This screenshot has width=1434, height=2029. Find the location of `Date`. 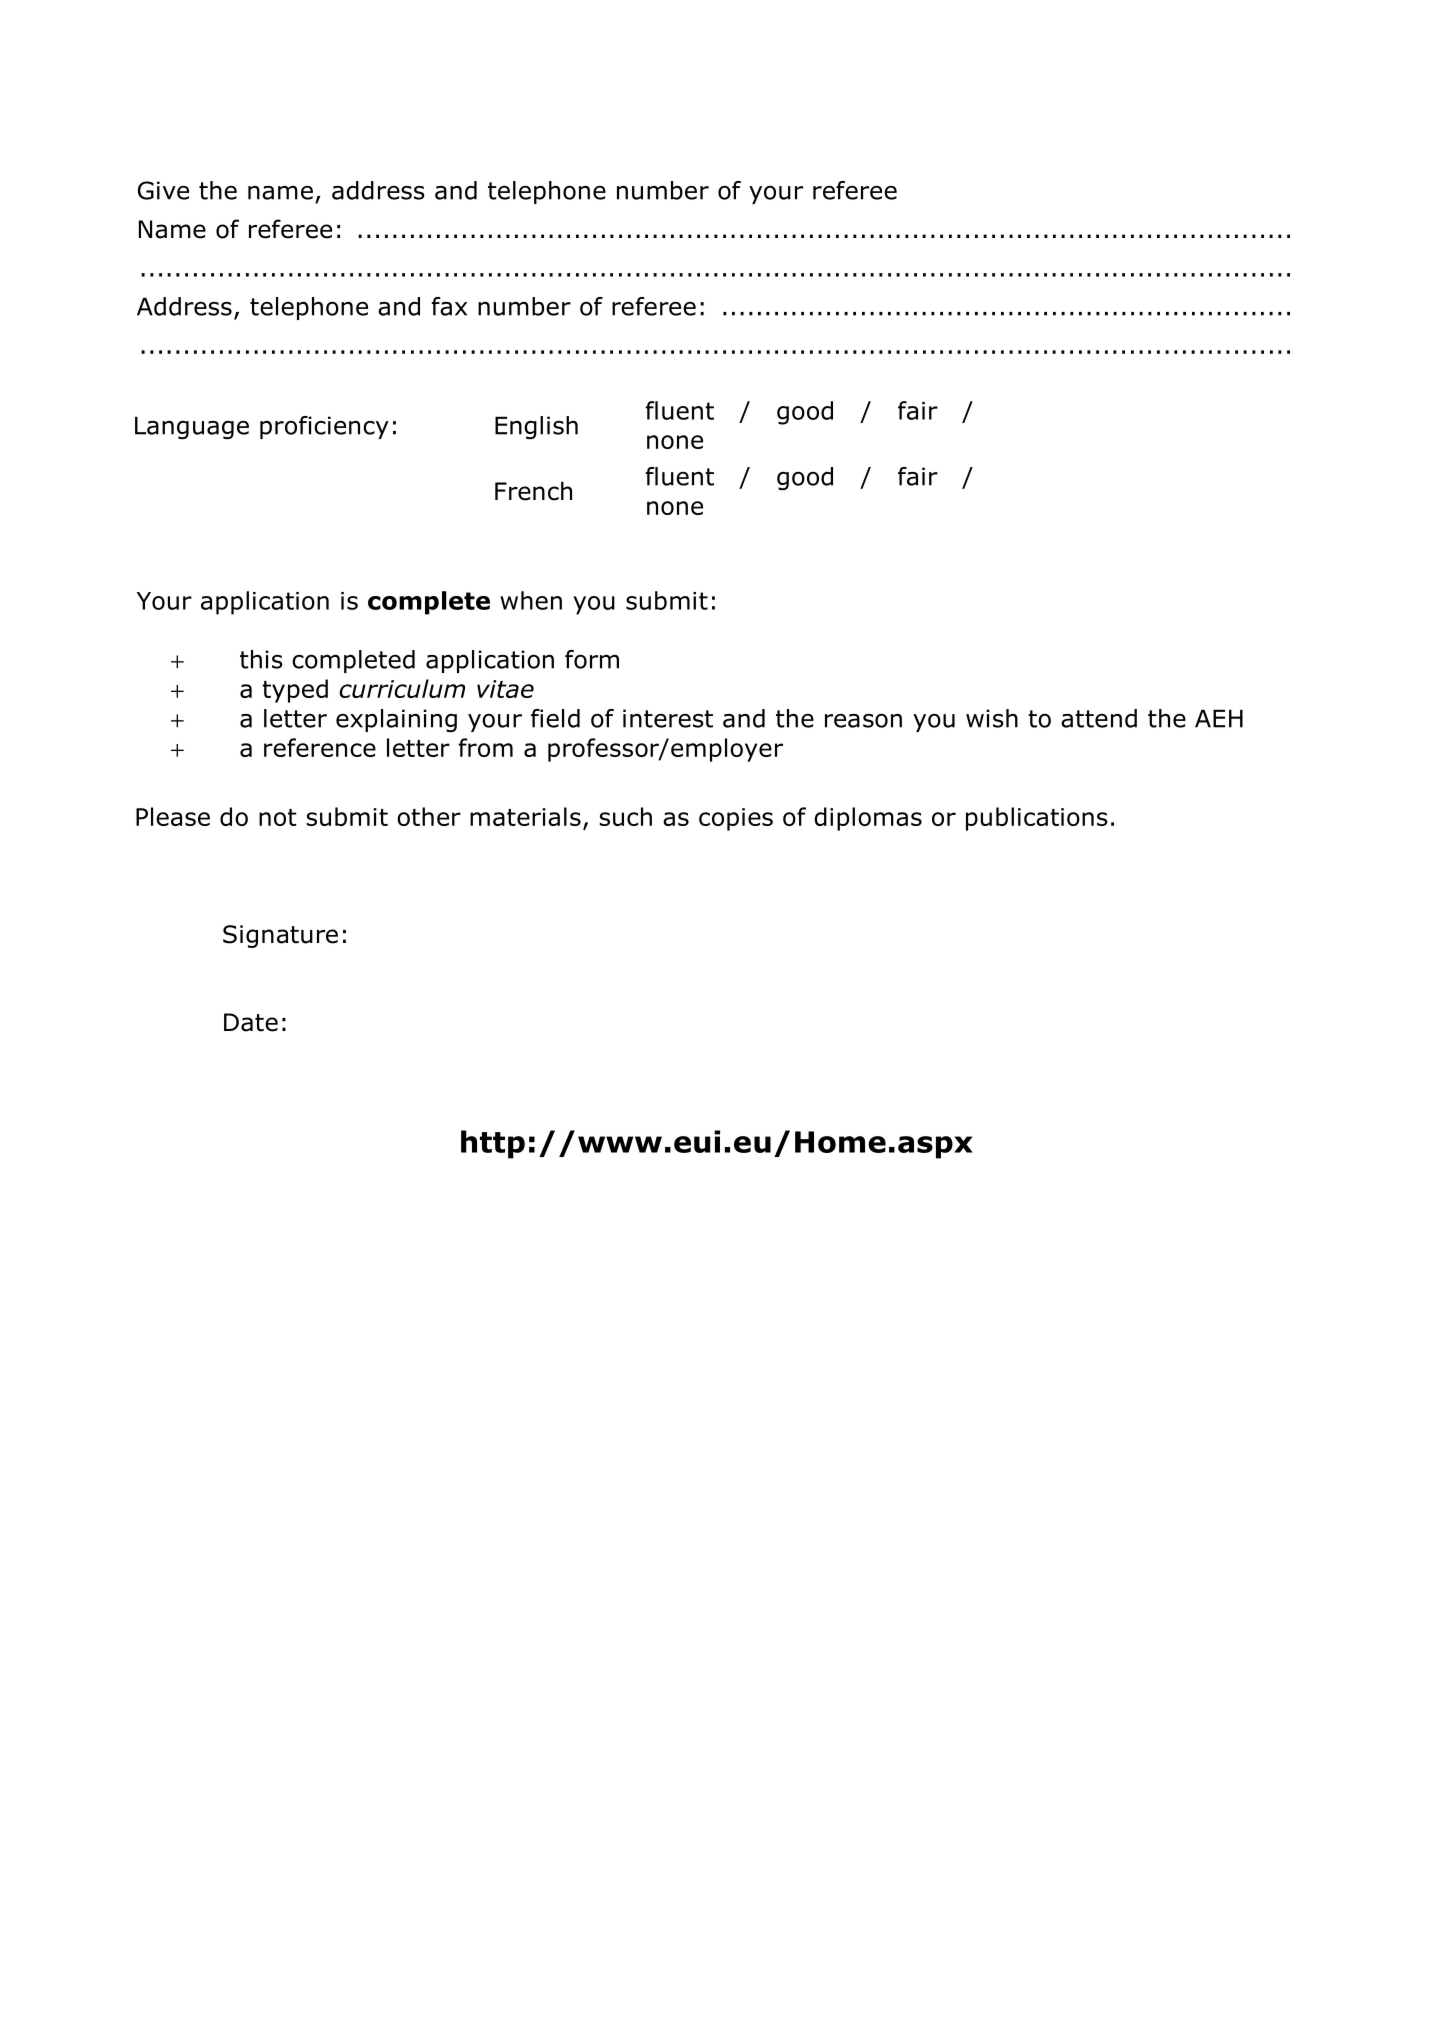

Date is located at coordinates (251, 1022).
